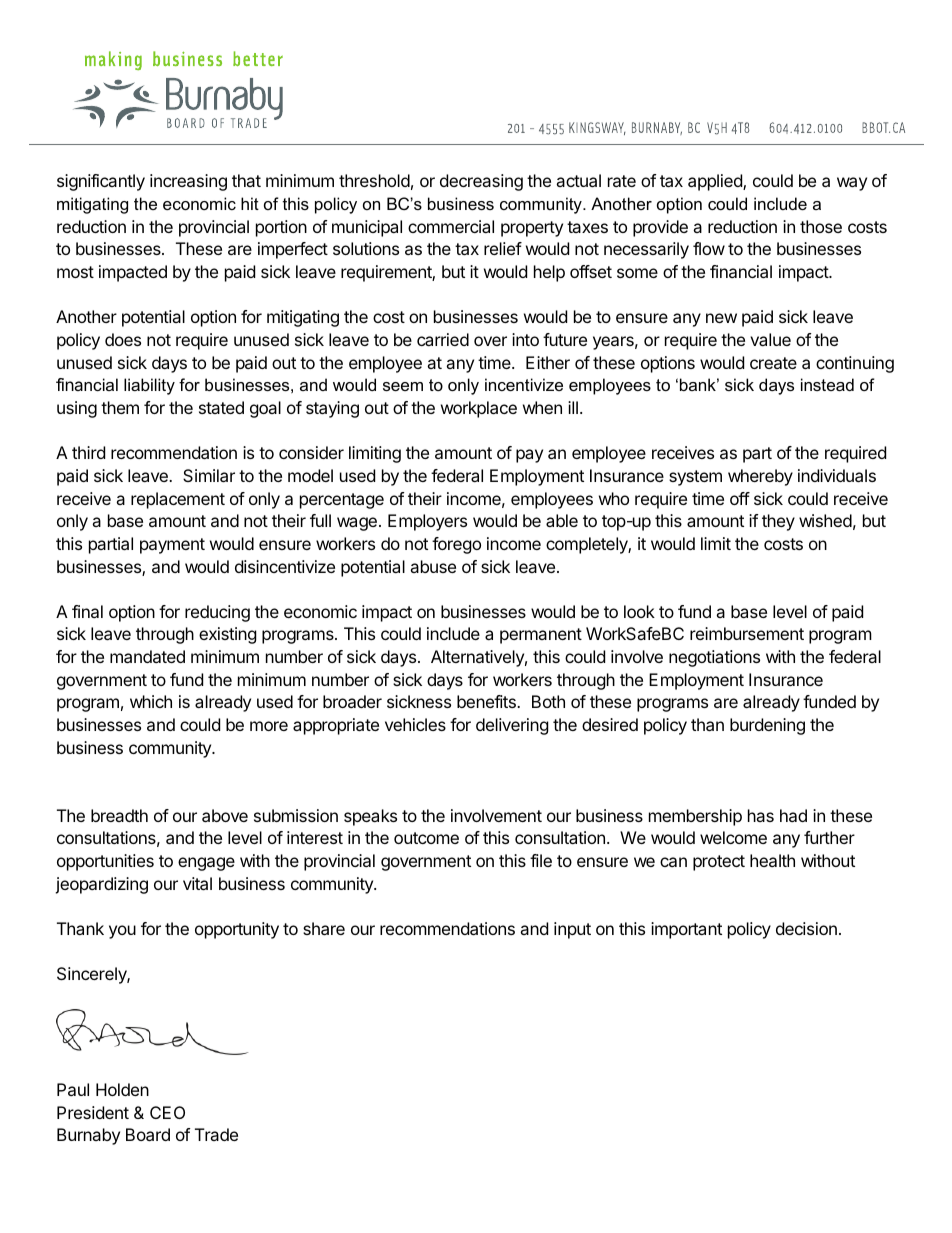  I want to click on they, so click(778, 522).
